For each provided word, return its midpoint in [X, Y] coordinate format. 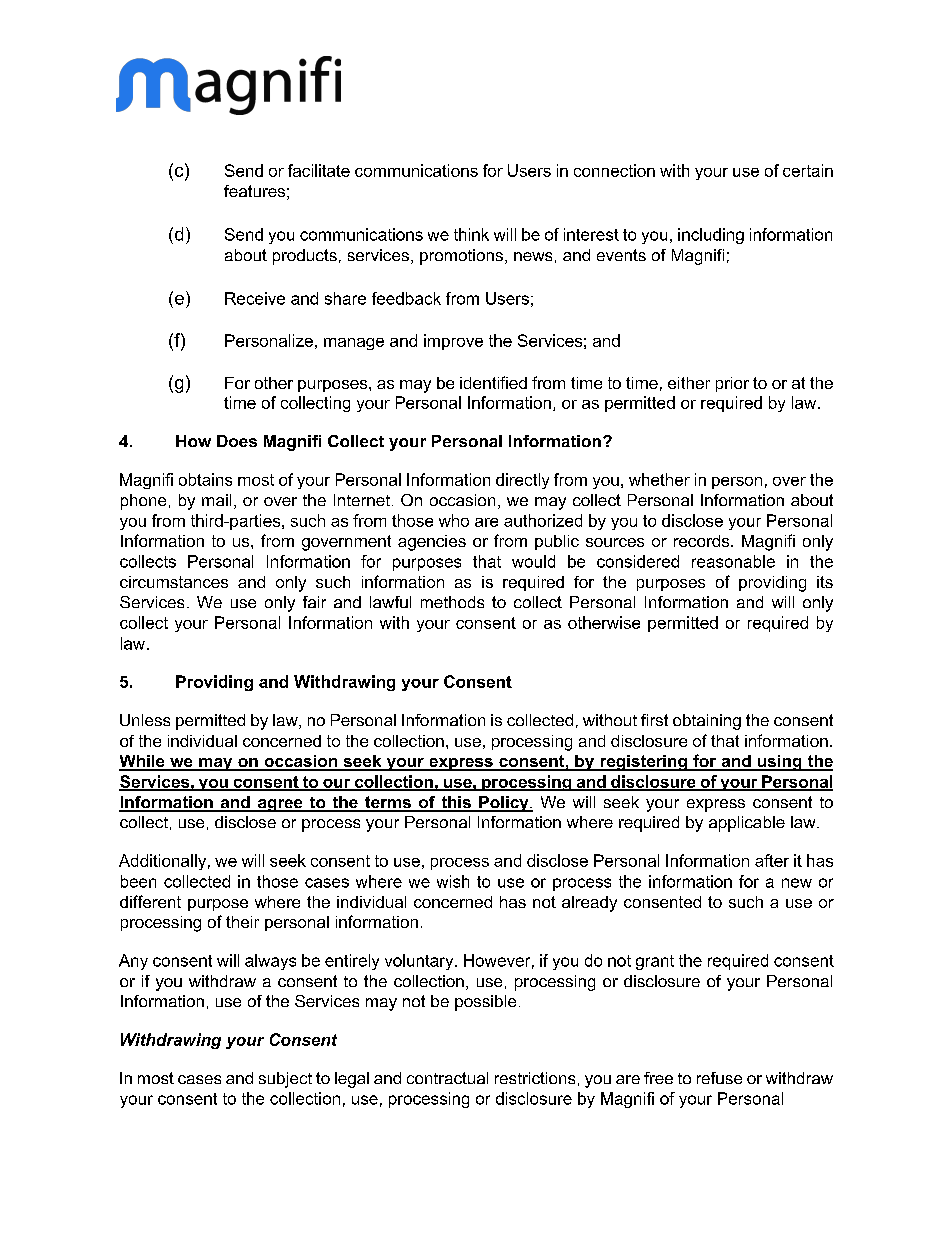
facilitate [319, 170]
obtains [205, 479]
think [471, 234]
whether [659, 479]
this [456, 803]
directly [522, 481]
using [780, 763]
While [143, 762]
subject [285, 1080]
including [711, 236]
